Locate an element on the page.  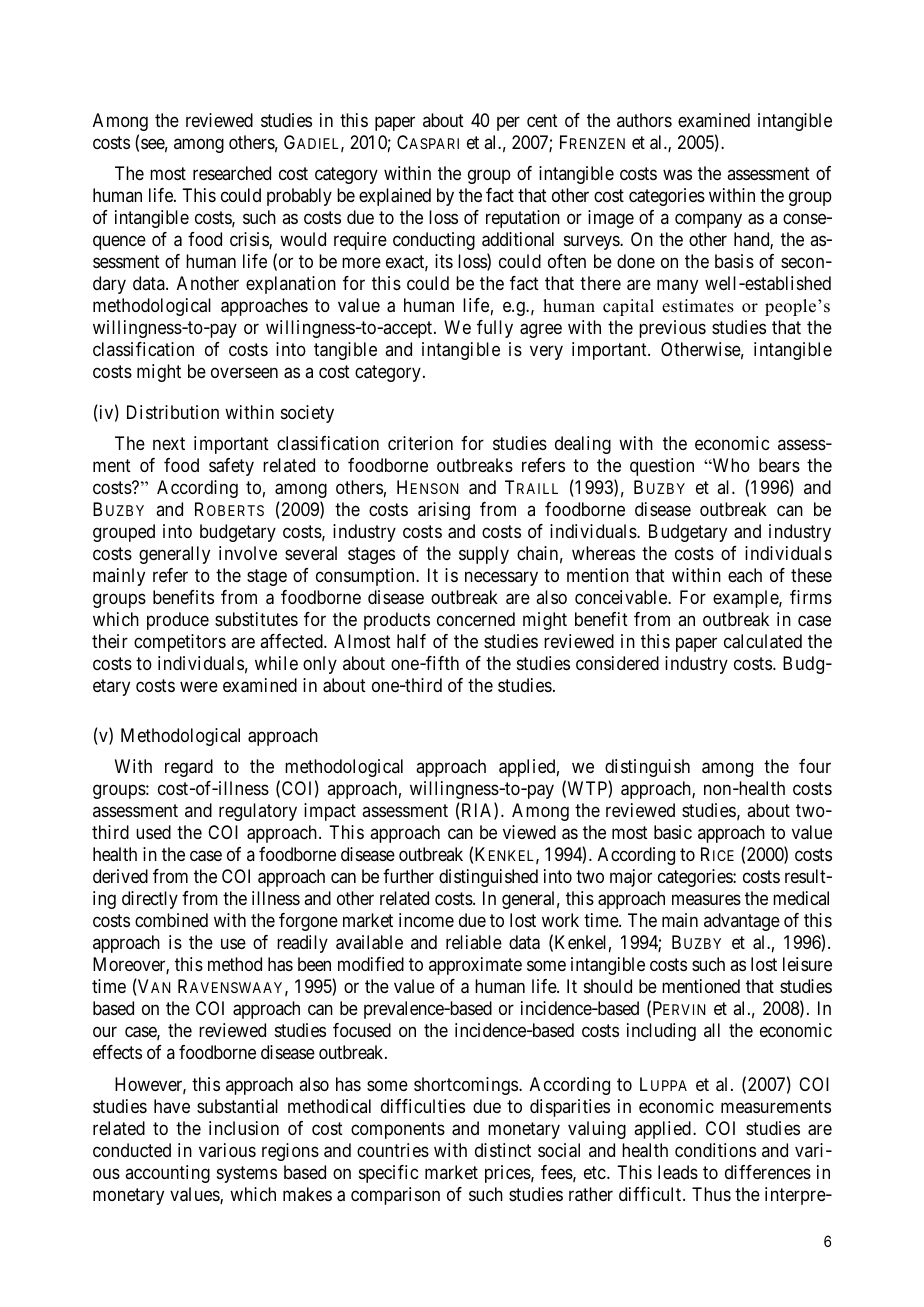
explained is located at coordinates (395, 197).
